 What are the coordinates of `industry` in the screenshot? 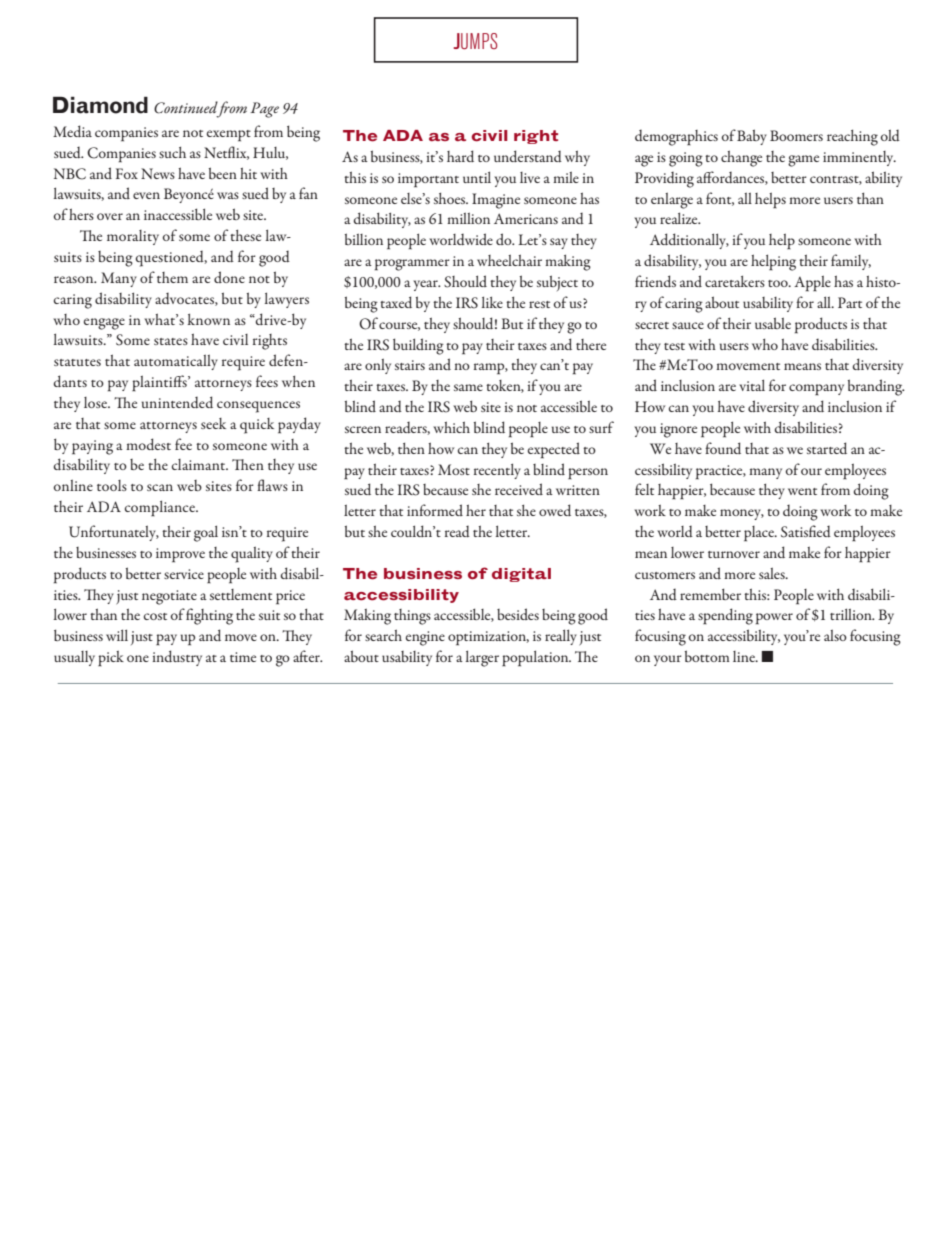 It's located at (177, 658).
